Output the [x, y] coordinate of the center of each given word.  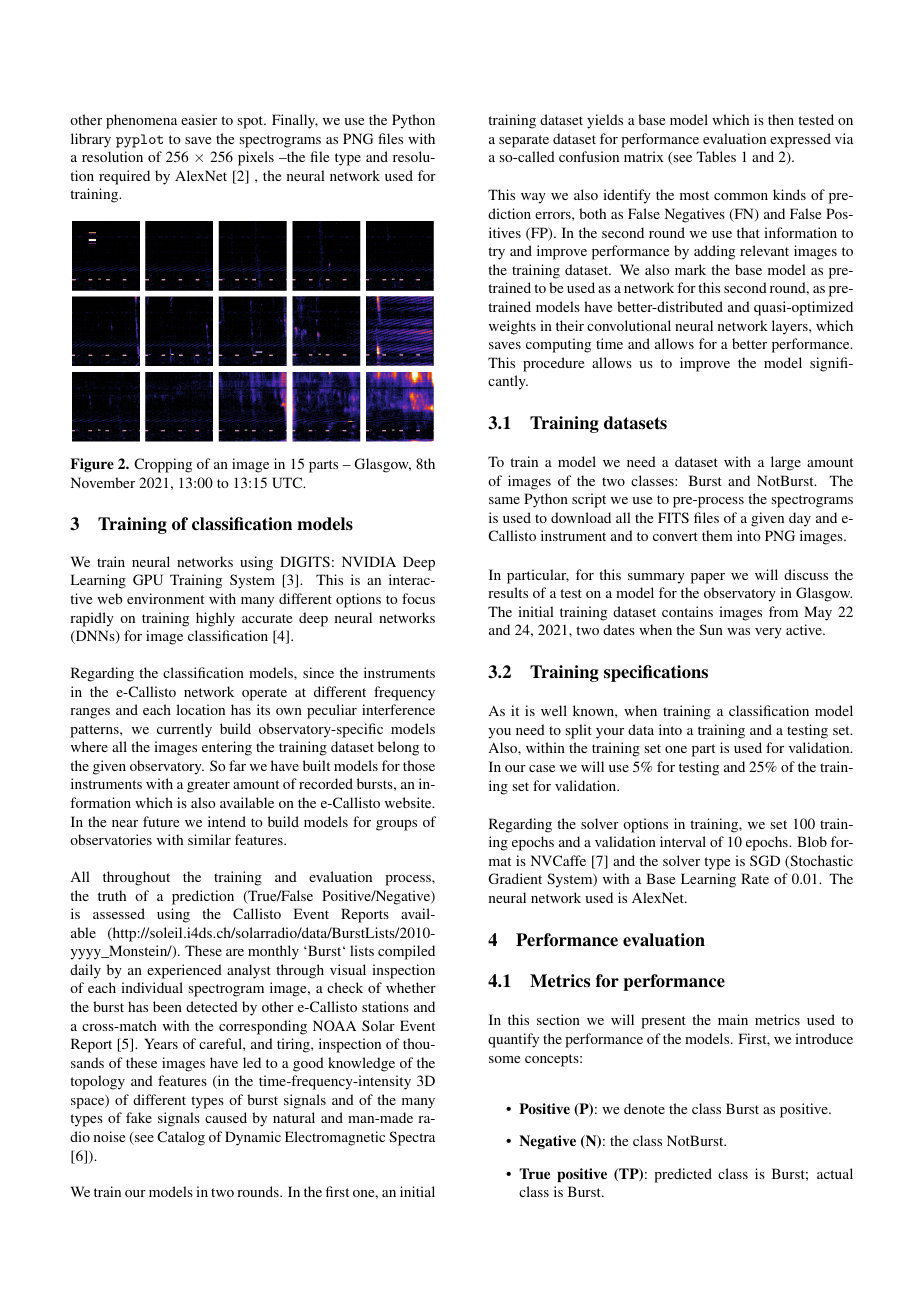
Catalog [181, 1138]
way [533, 198]
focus [418, 598]
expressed [800, 140]
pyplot [139, 141]
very [768, 633]
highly [215, 619]
